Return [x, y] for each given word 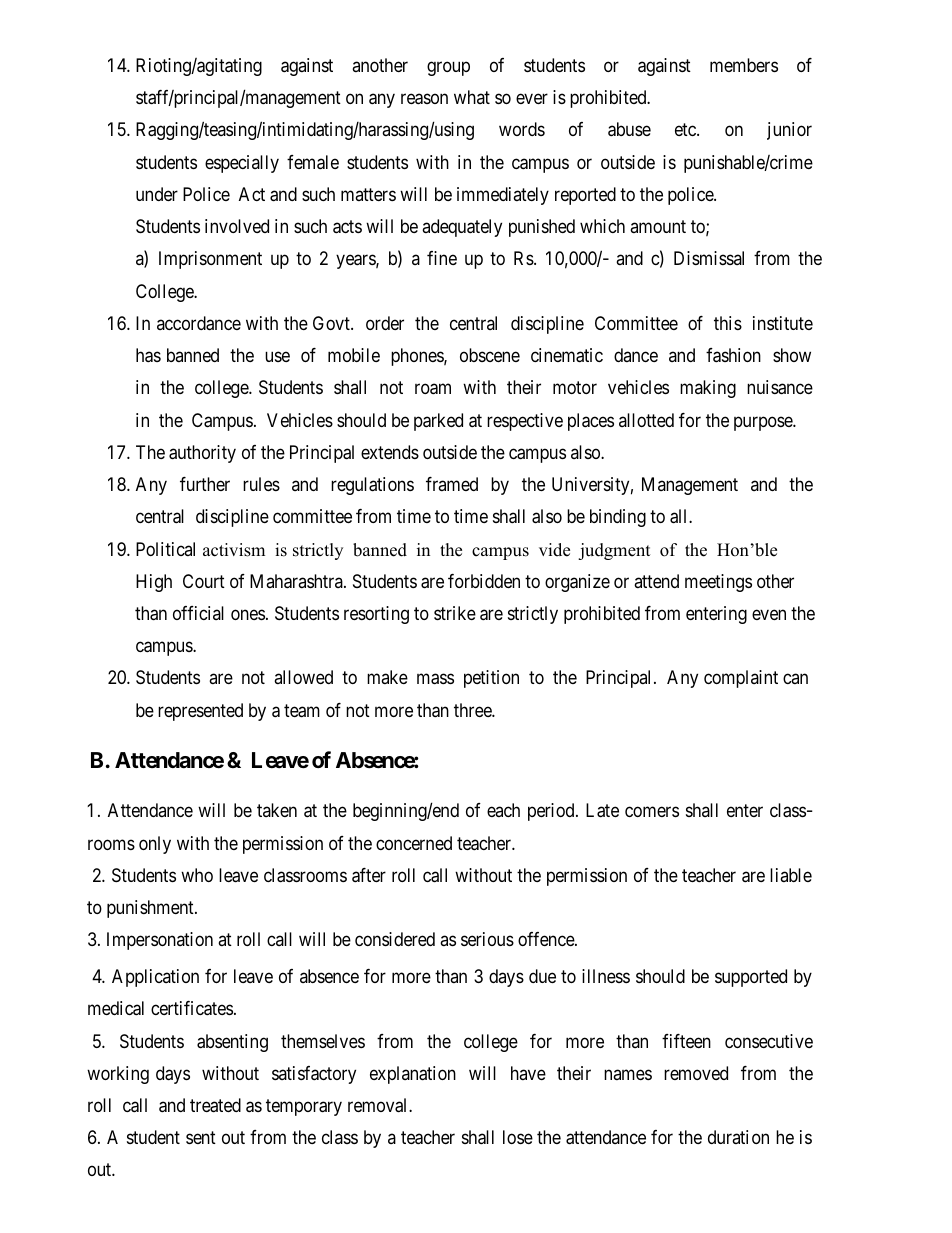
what [472, 97]
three [473, 710]
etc [686, 130]
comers [652, 812]
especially [242, 164]
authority [202, 454]
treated [215, 1105]
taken [277, 810]
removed [696, 1073]
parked [438, 422]
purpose [764, 423]
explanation [413, 1075]
